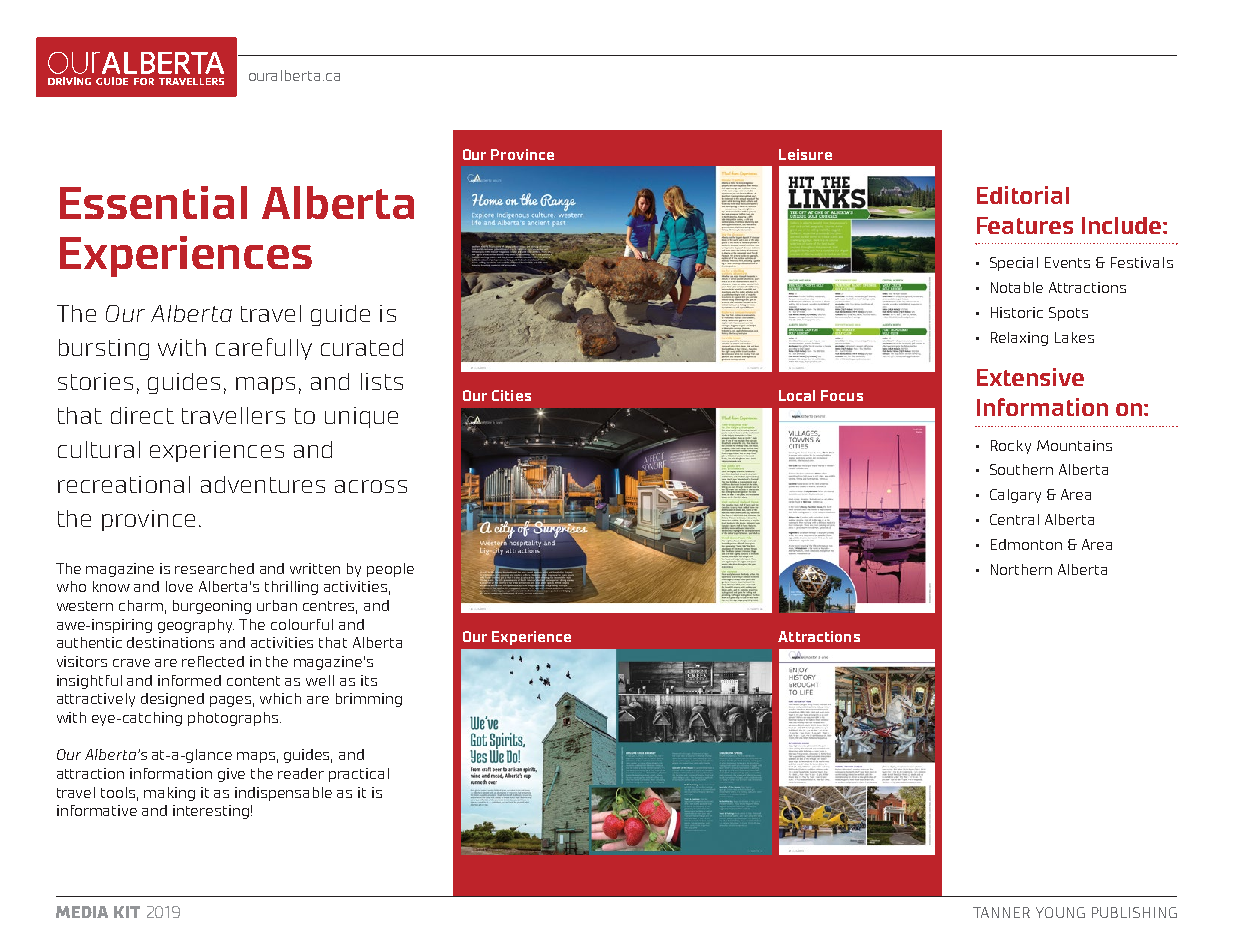 The height and width of the screenshot is (952, 1233). Describe the element at coordinates (511, 395) in the screenshot. I see `Cities` at that location.
